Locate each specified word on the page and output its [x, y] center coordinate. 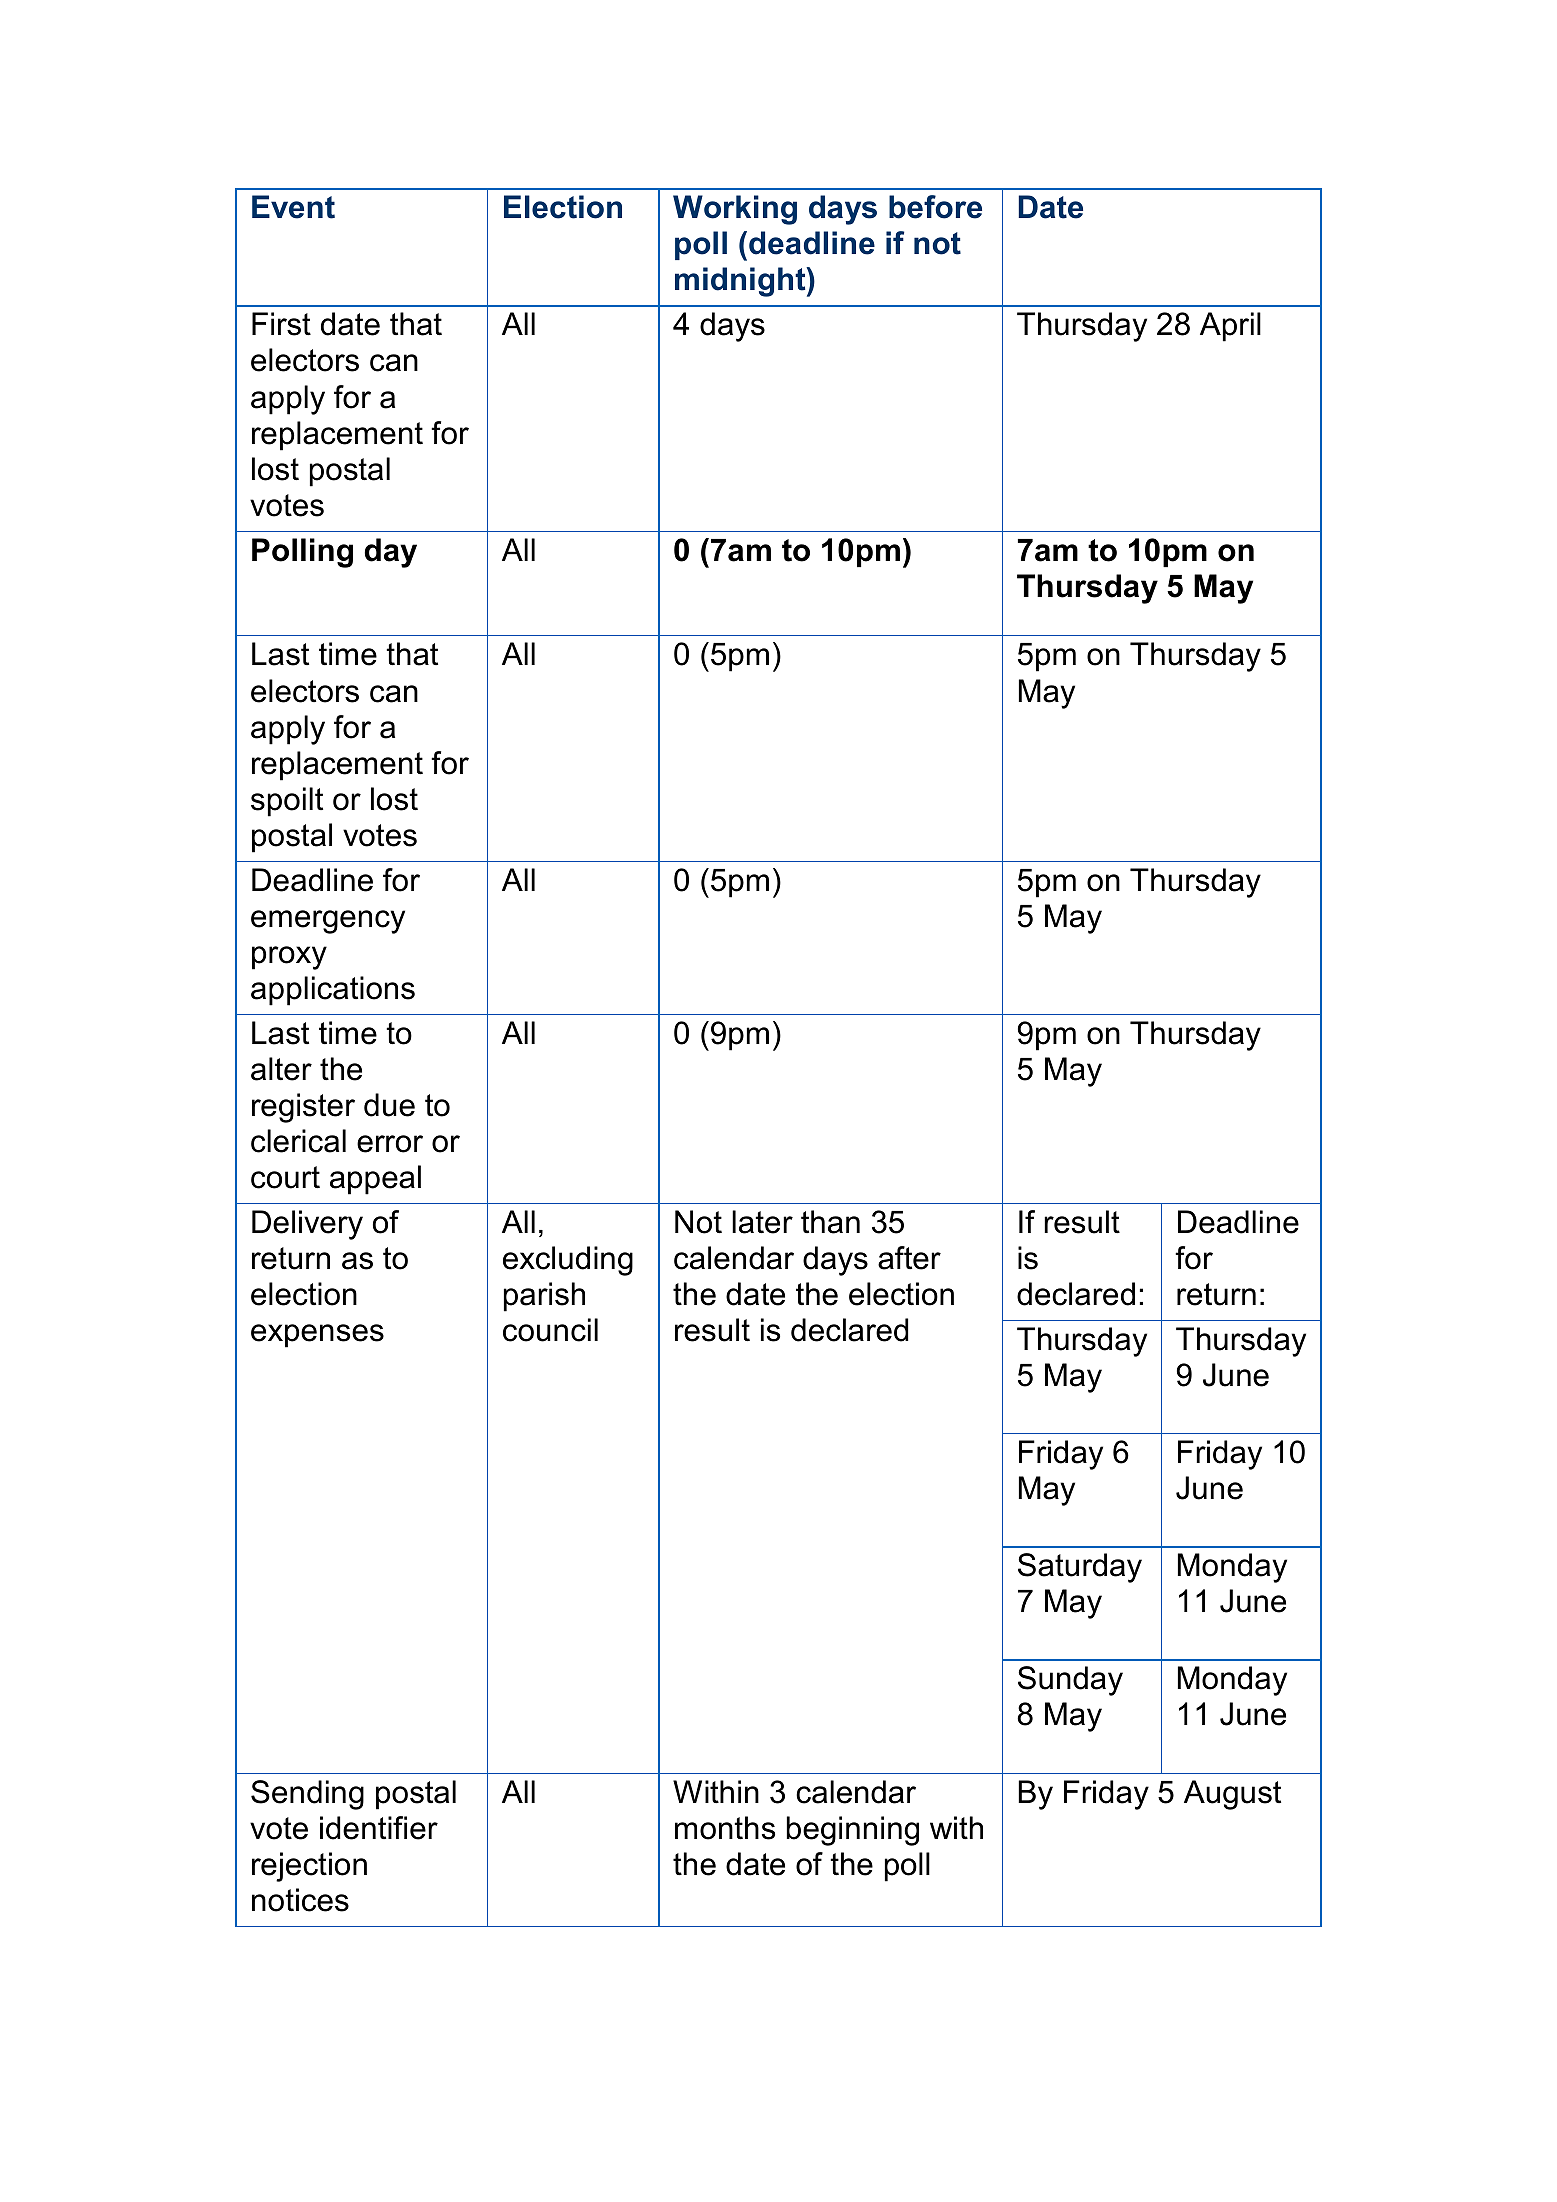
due [389, 1105]
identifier [379, 1828]
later [762, 1222]
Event [293, 207]
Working [735, 210]
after [909, 1258]
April [1230, 327]
